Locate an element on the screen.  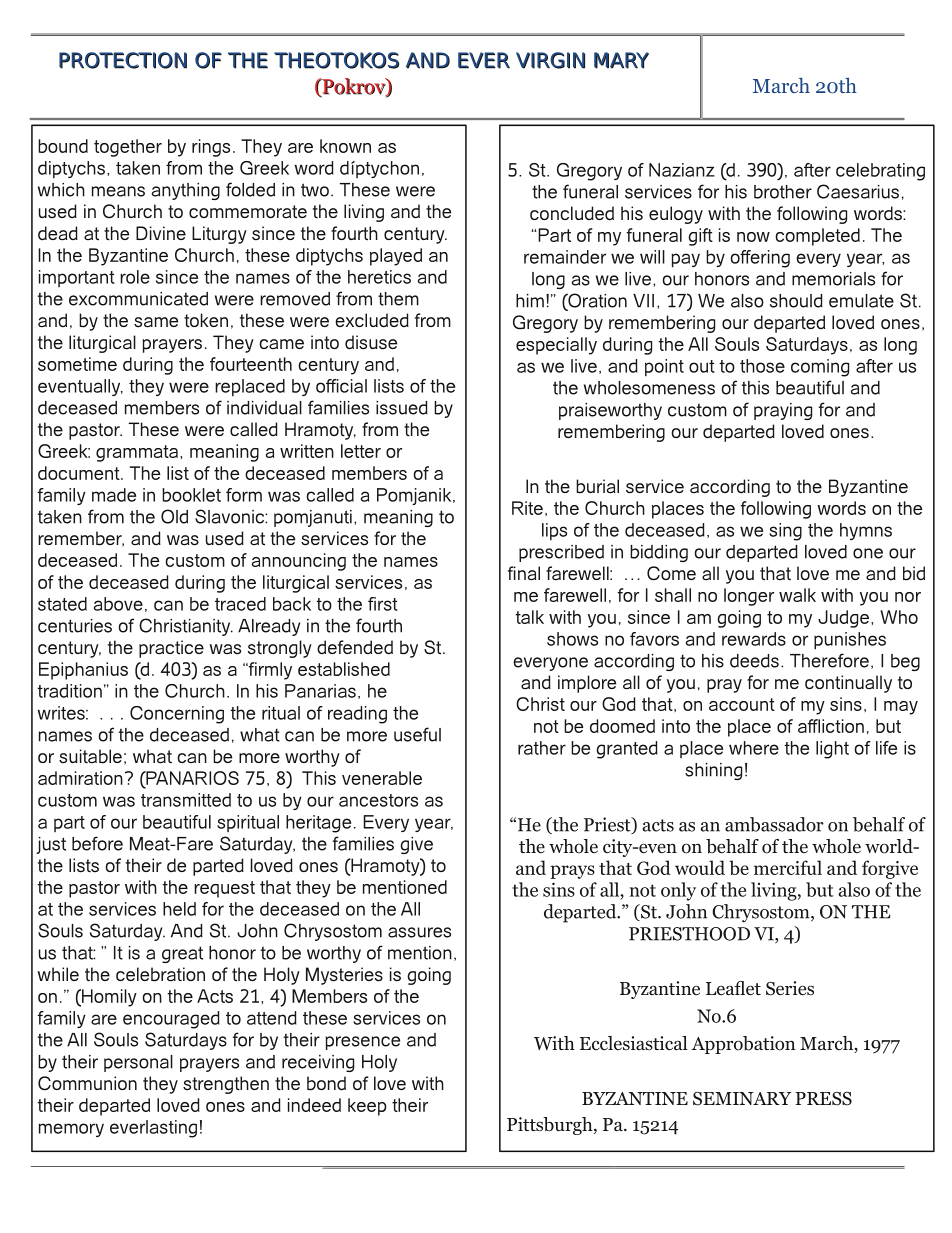
merciful is located at coordinates (788, 867).
